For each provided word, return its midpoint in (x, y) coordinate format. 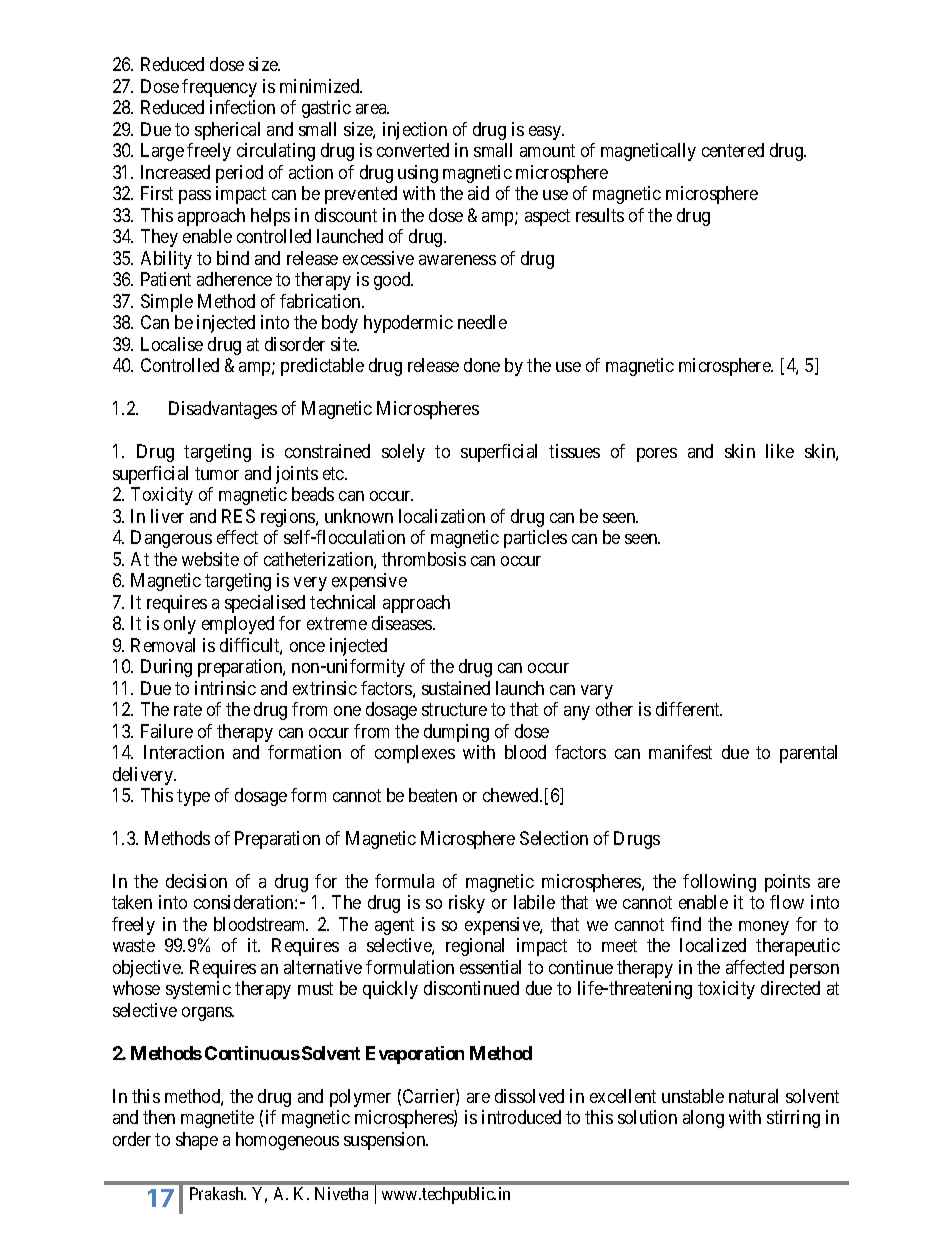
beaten (433, 795)
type (193, 797)
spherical (227, 131)
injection (415, 131)
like (780, 451)
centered (733, 150)
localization (442, 516)
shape (197, 1141)
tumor (217, 473)
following (719, 883)
